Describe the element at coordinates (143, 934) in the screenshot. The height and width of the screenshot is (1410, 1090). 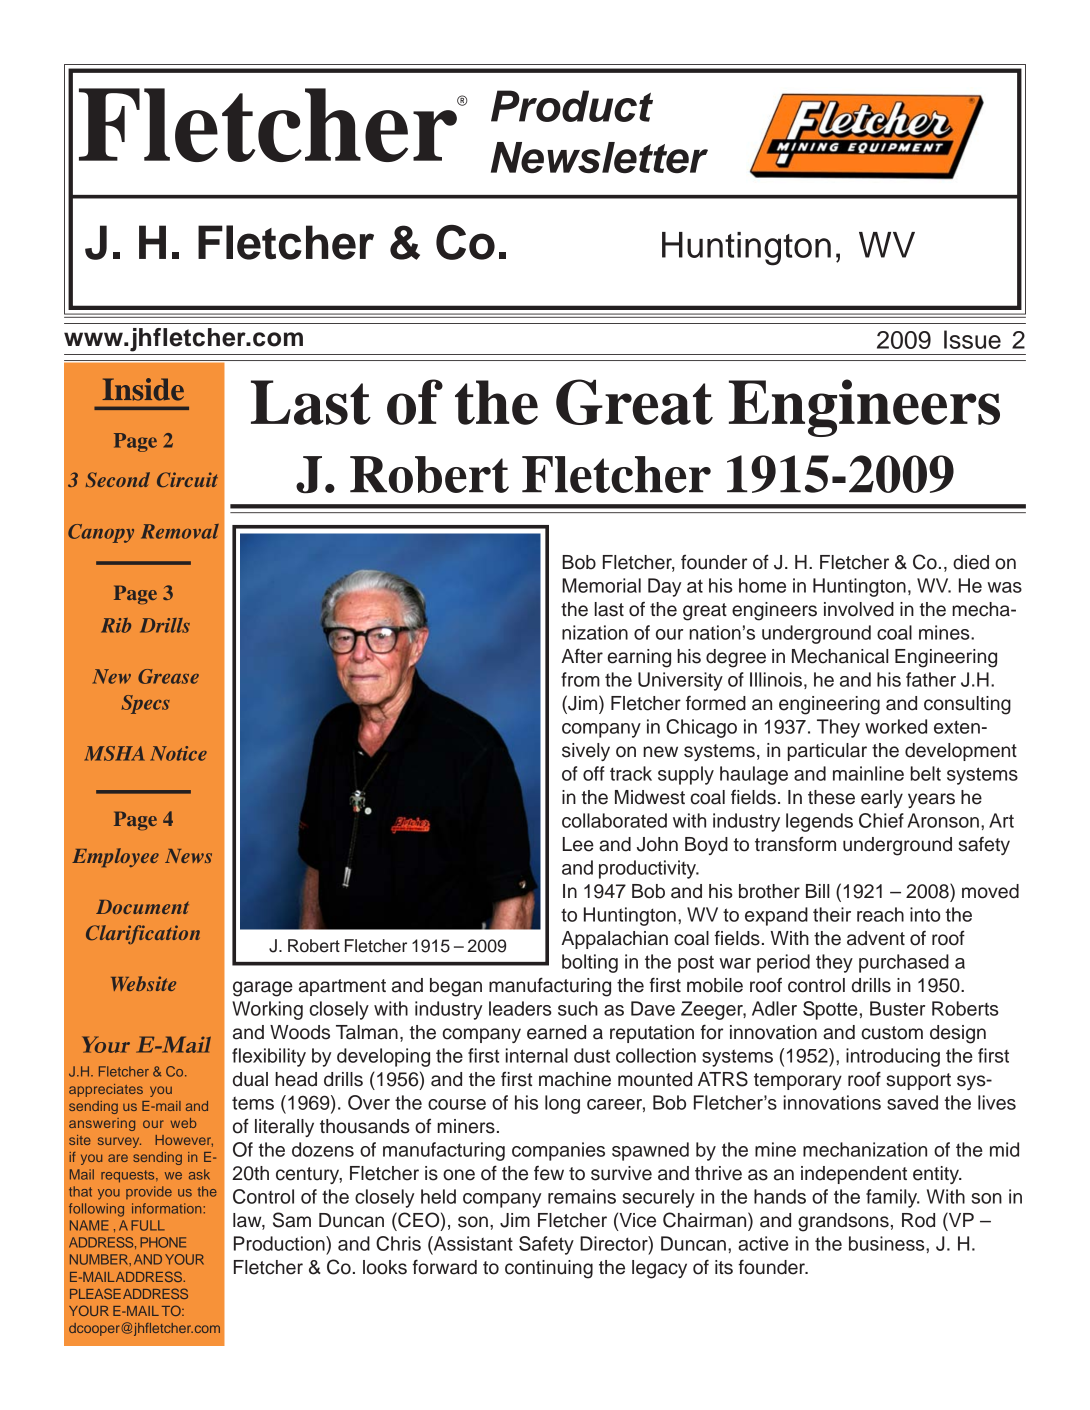
I see `Clarification` at that location.
